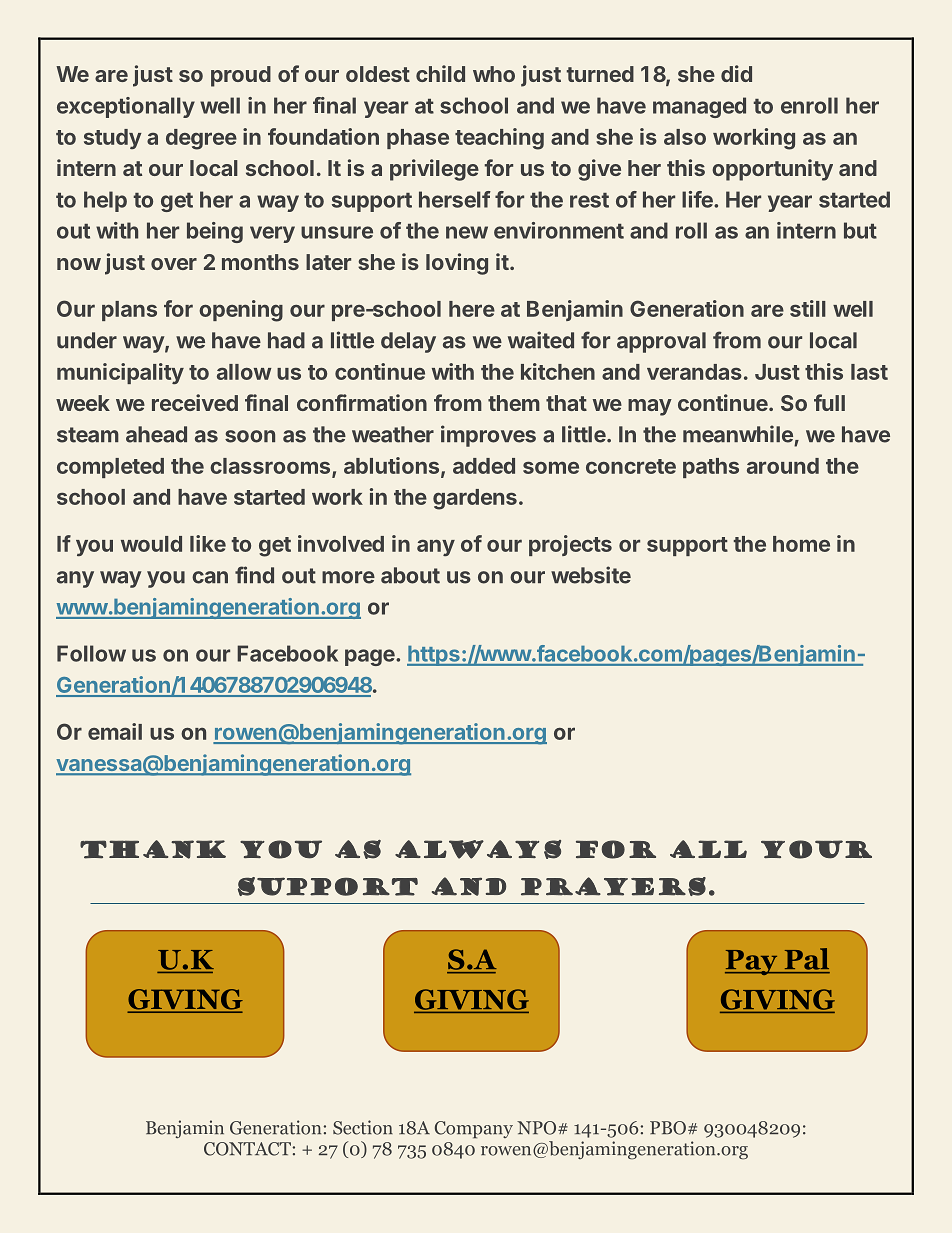  Describe the element at coordinates (801, 544) in the screenshot. I see `home` at that location.
